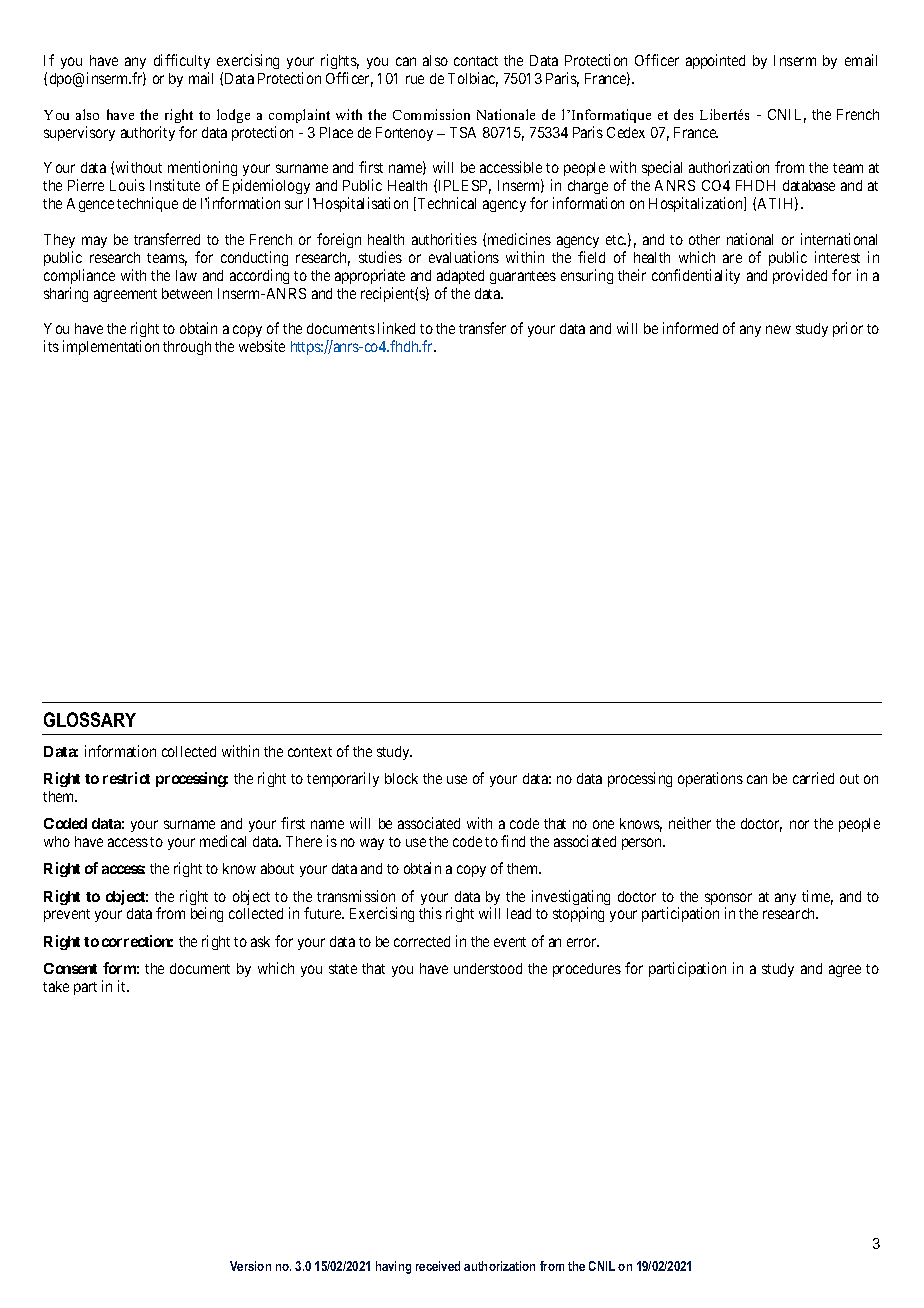  I want to click on restrict, so click(126, 778).
